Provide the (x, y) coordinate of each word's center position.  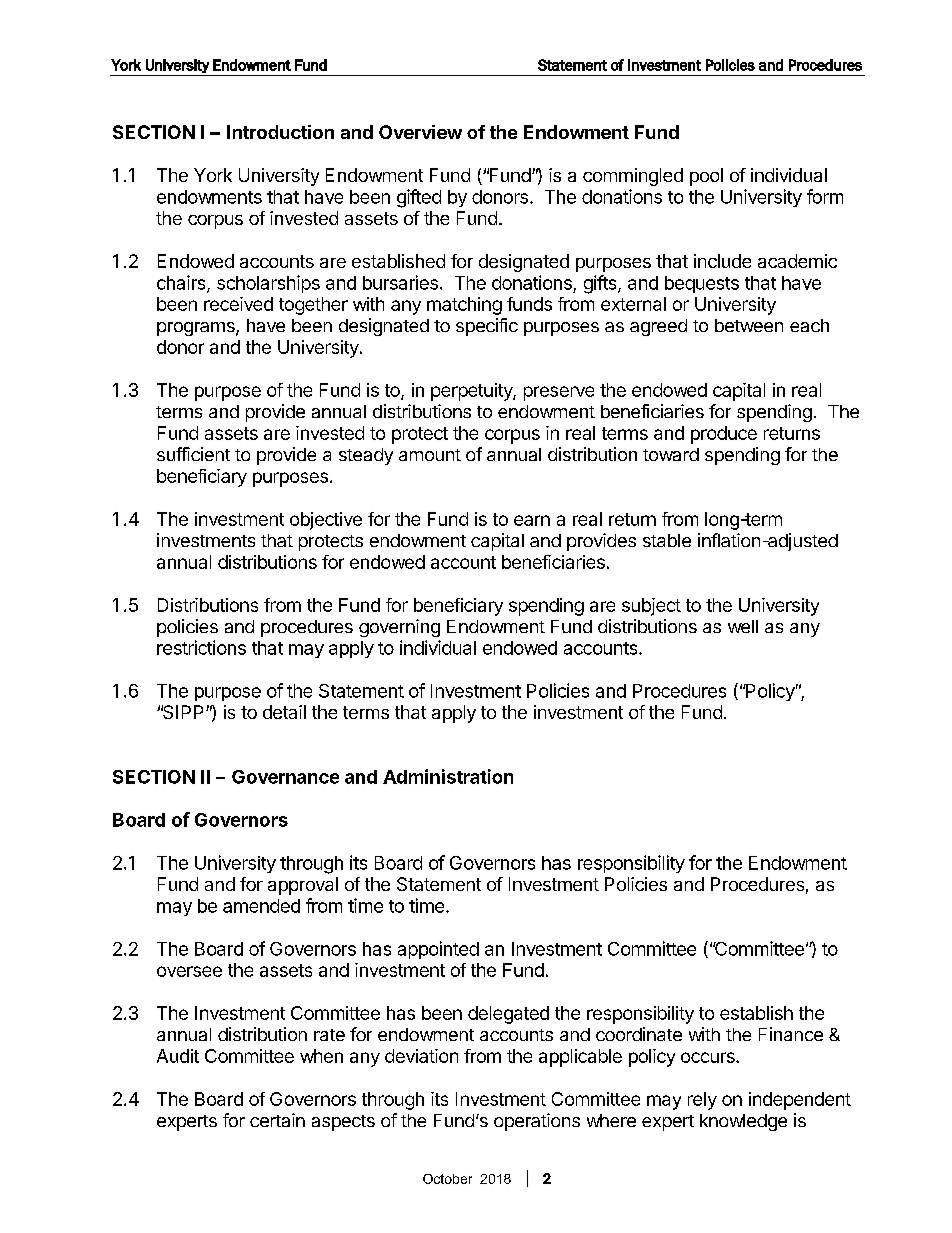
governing (399, 628)
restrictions (201, 647)
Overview (420, 132)
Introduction (280, 132)
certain (277, 1120)
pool (706, 177)
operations (537, 1122)
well (743, 626)
